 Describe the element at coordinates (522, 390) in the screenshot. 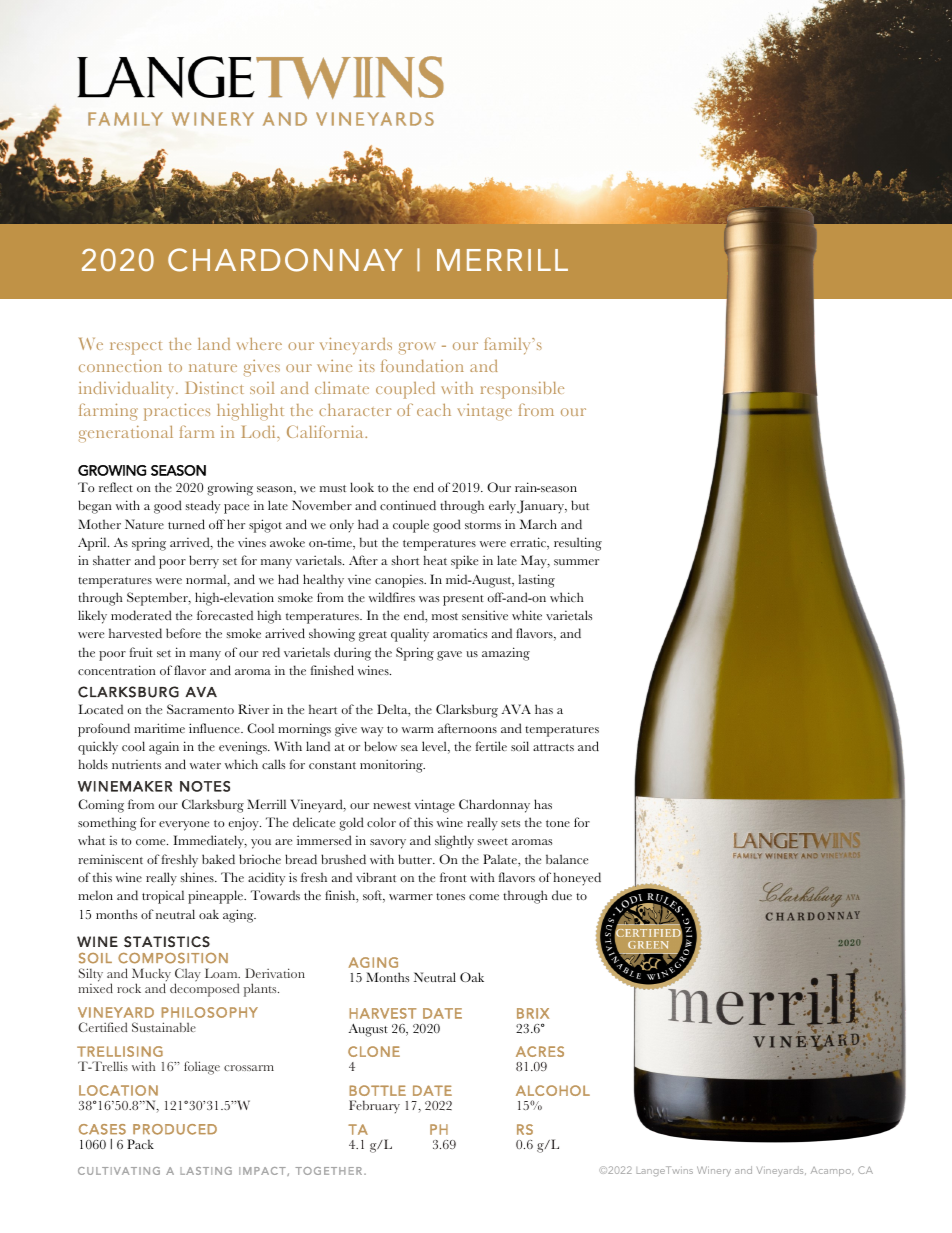

I see `responsible` at that location.
